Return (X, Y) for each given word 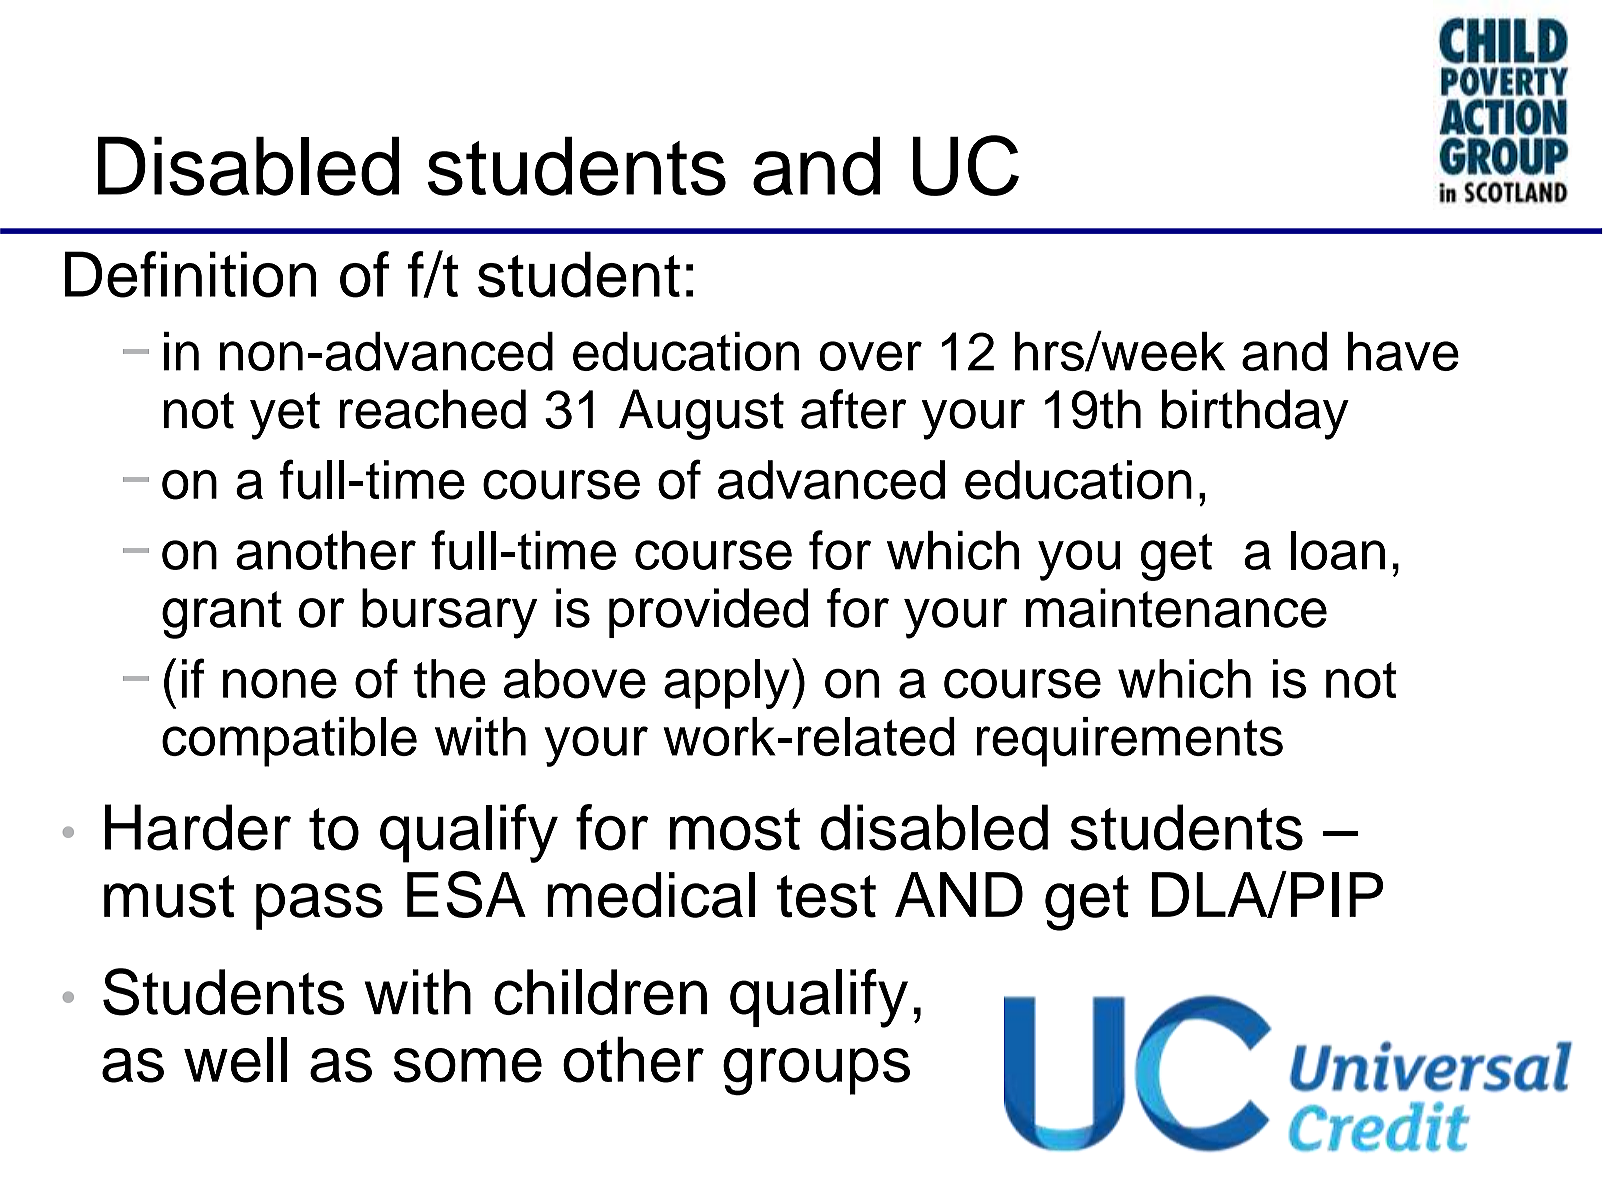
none (280, 684)
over (871, 356)
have (1403, 351)
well (235, 1060)
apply (727, 684)
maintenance (1176, 608)
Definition (191, 274)
